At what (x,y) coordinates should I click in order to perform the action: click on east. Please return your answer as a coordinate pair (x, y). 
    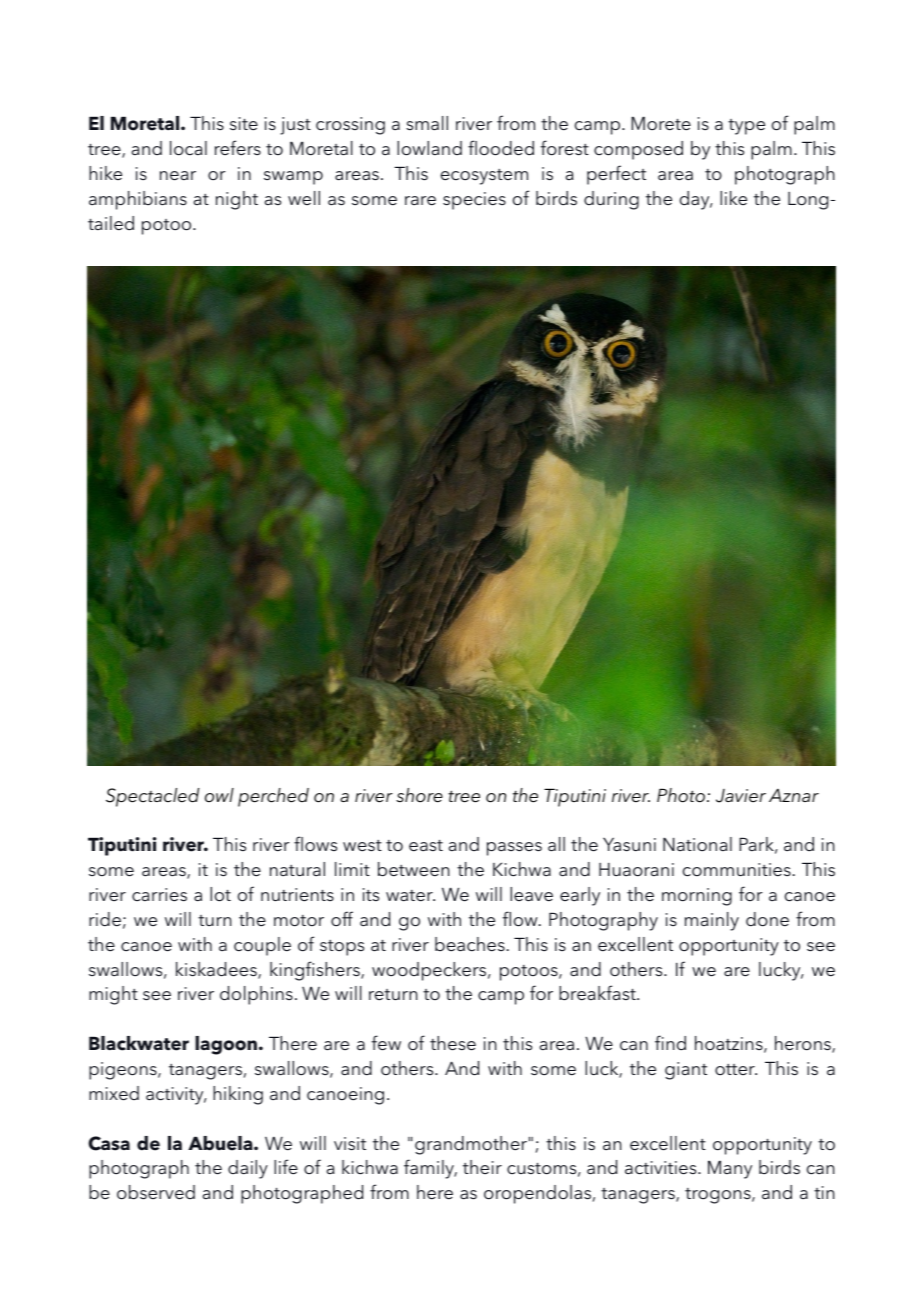
    Looking at the image, I should click on (426, 846).
